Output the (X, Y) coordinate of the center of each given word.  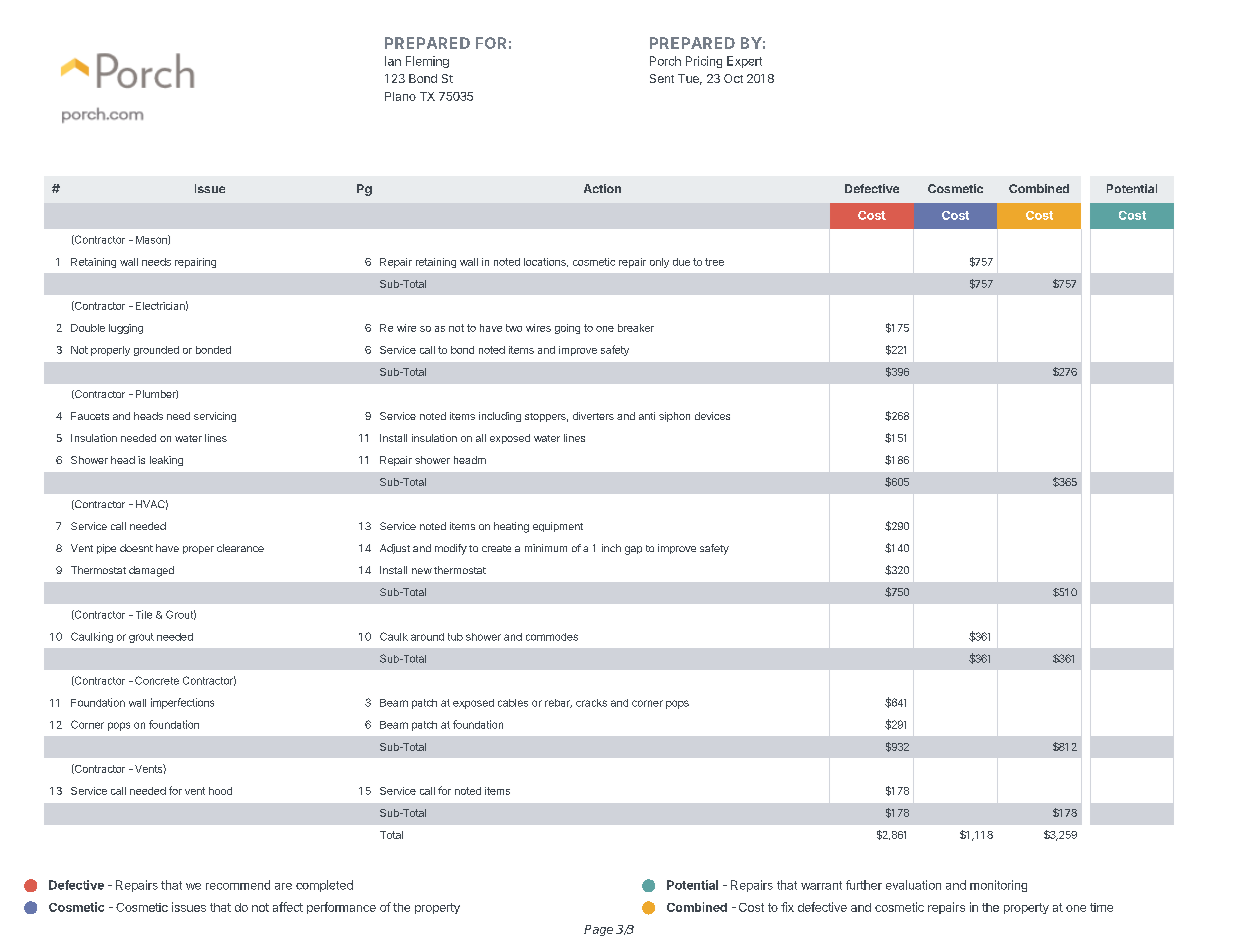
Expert (744, 62)
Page (598, 930)
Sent (662, 78)
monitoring (998, 886)
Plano (400, 96)
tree (714, 262)
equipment (558, 527)
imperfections (182, 703)
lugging (126, 329)
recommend (238, 885)
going (567, 329)
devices (712, 416)
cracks (591, 703)
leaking (166, 461)
